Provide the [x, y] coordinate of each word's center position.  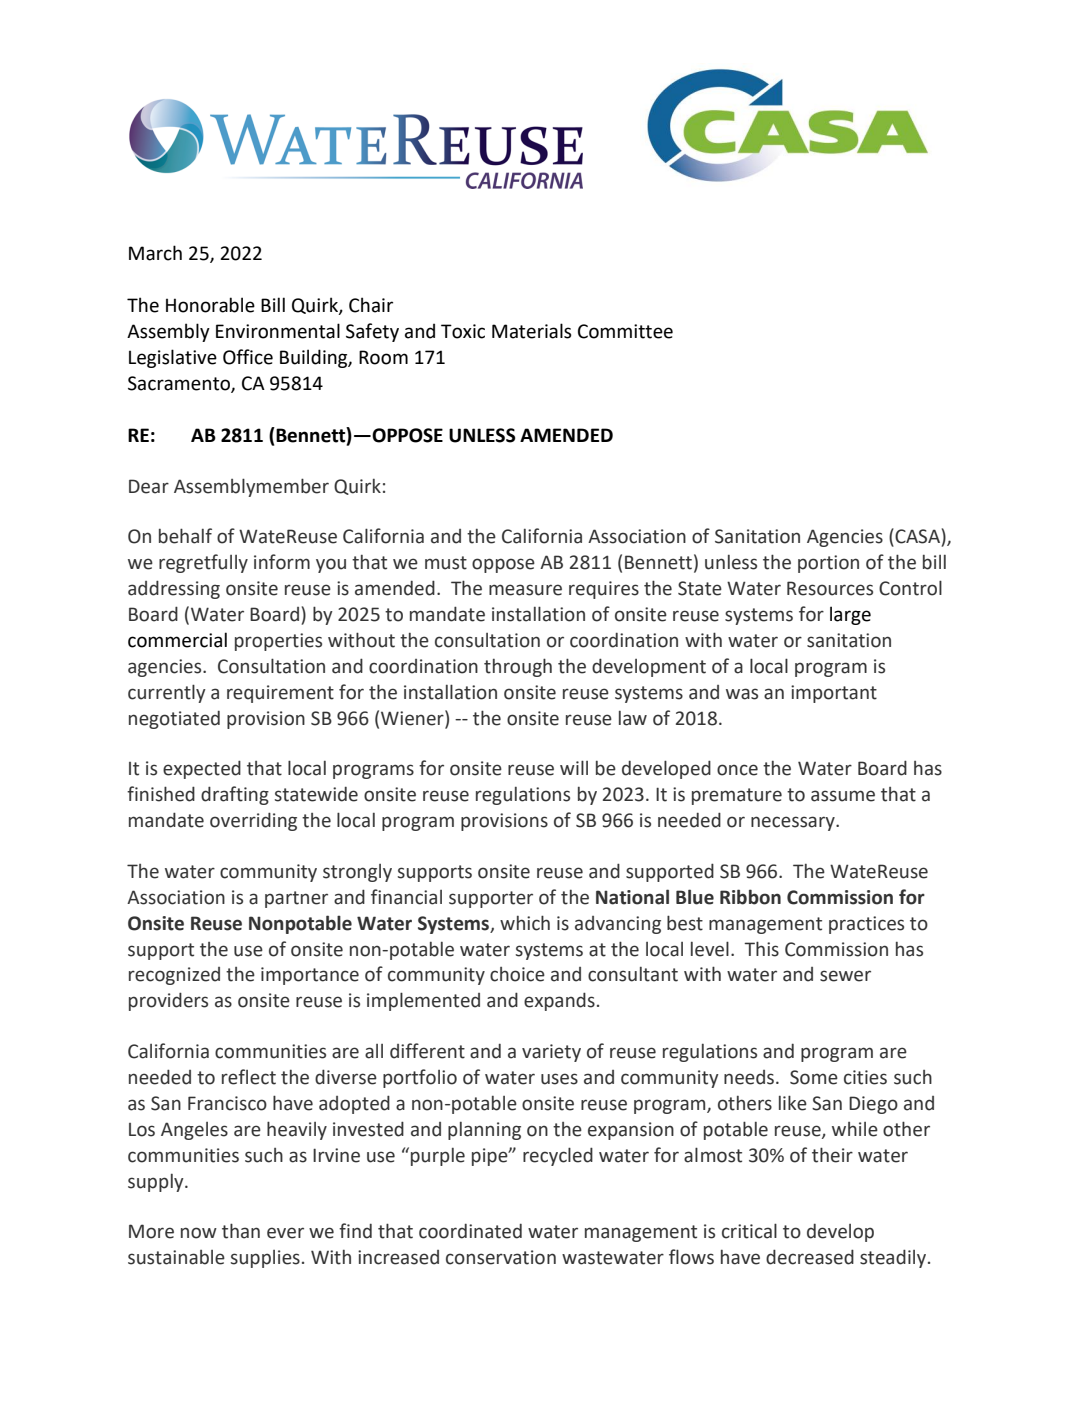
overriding [253, 821]
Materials [532, 331]
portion [828, 564]
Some [814, 1077]
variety [551, 1053]
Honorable [210, 305]
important [834, 694]
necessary [794, 823]
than [241, 1231]
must [446, 563]
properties [278, 642]
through [518, 667]
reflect [249, 1077]
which [525, 923]
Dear [149, 486]
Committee [625, 331]
